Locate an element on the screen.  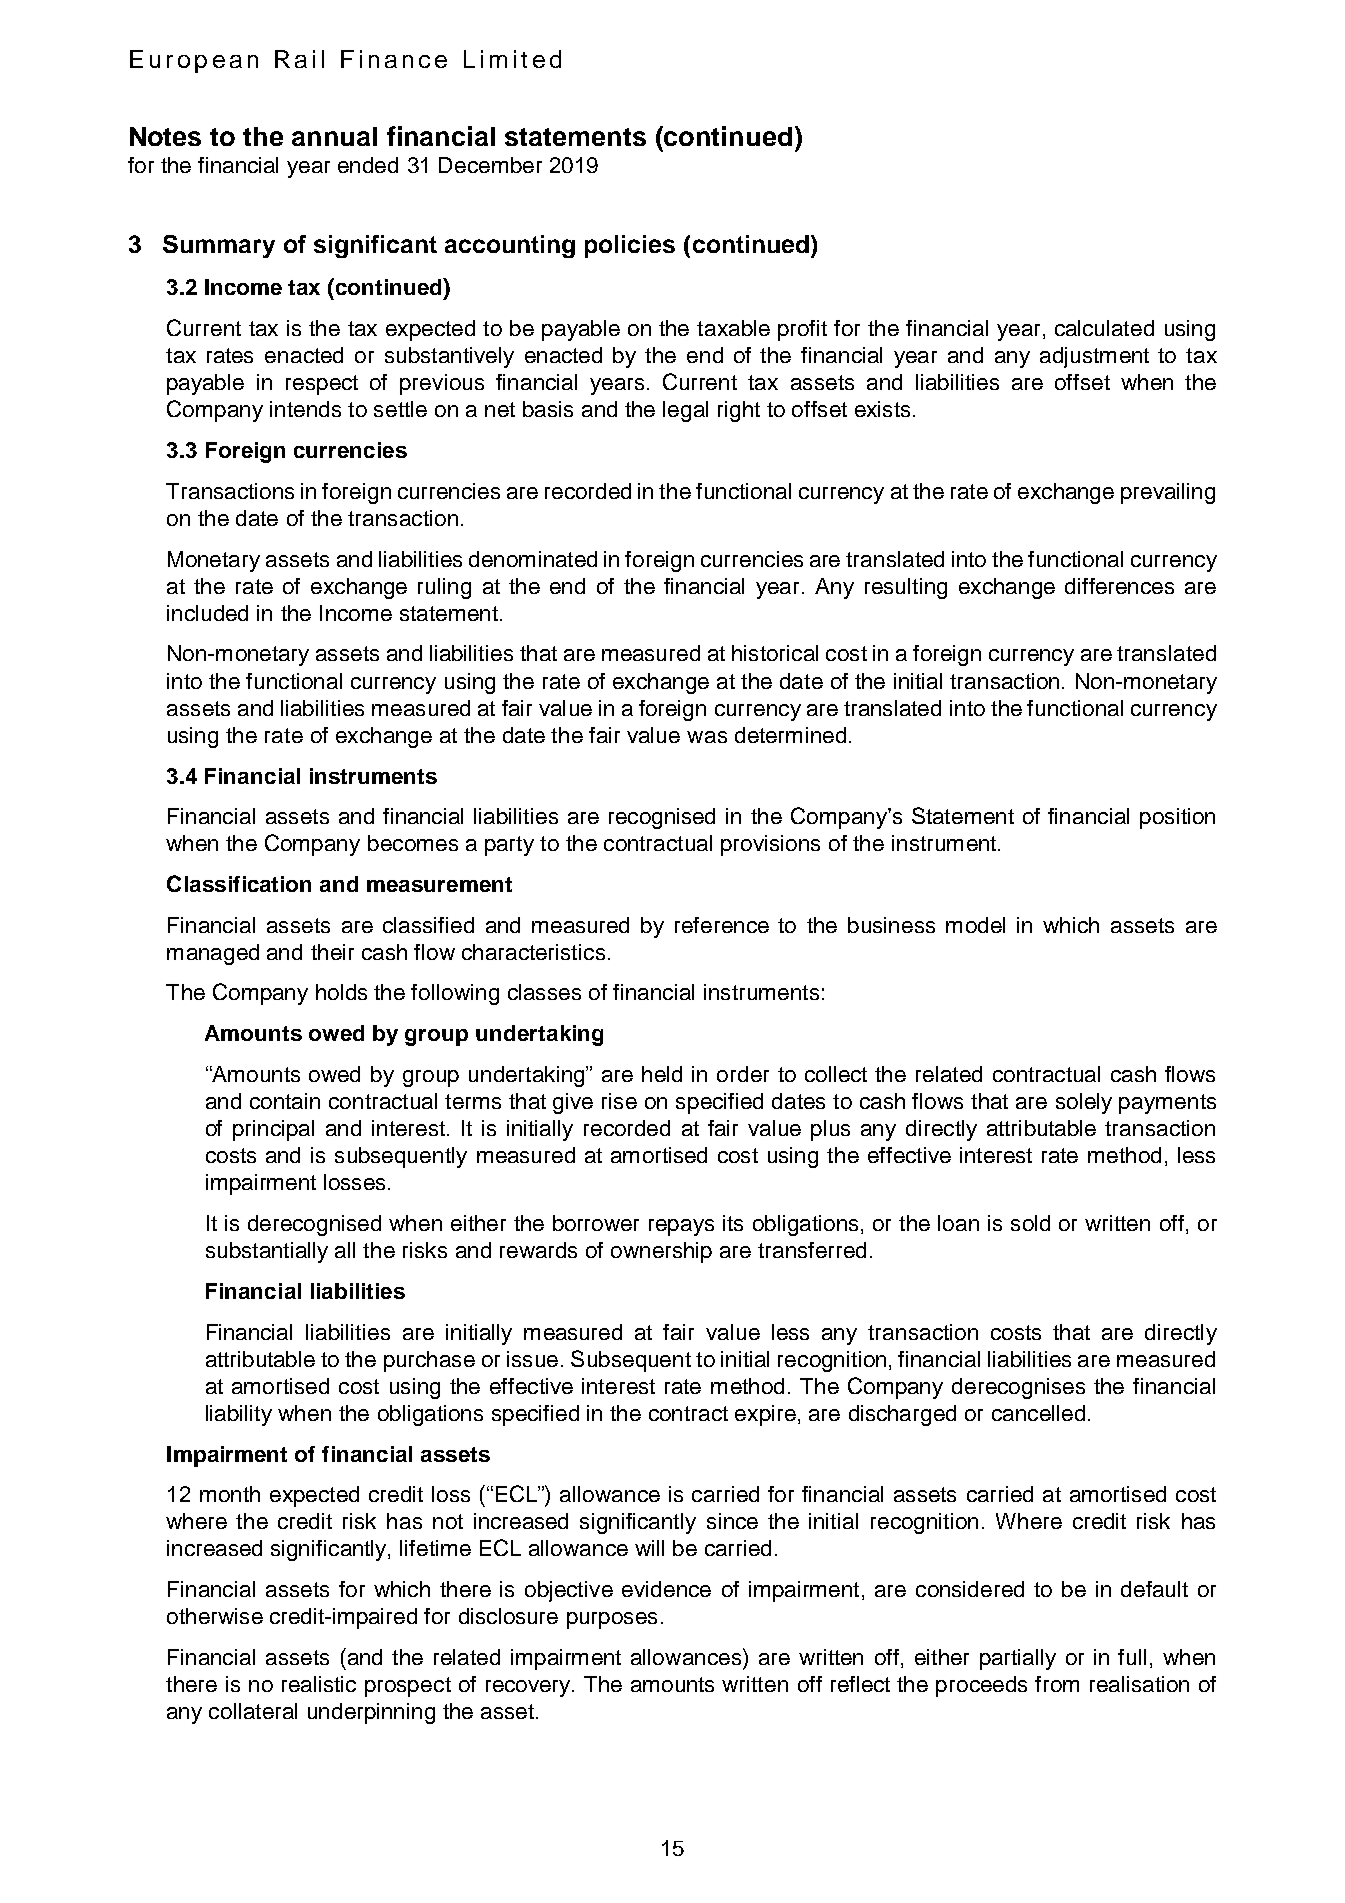
their is located at coordinates (332, 952).
